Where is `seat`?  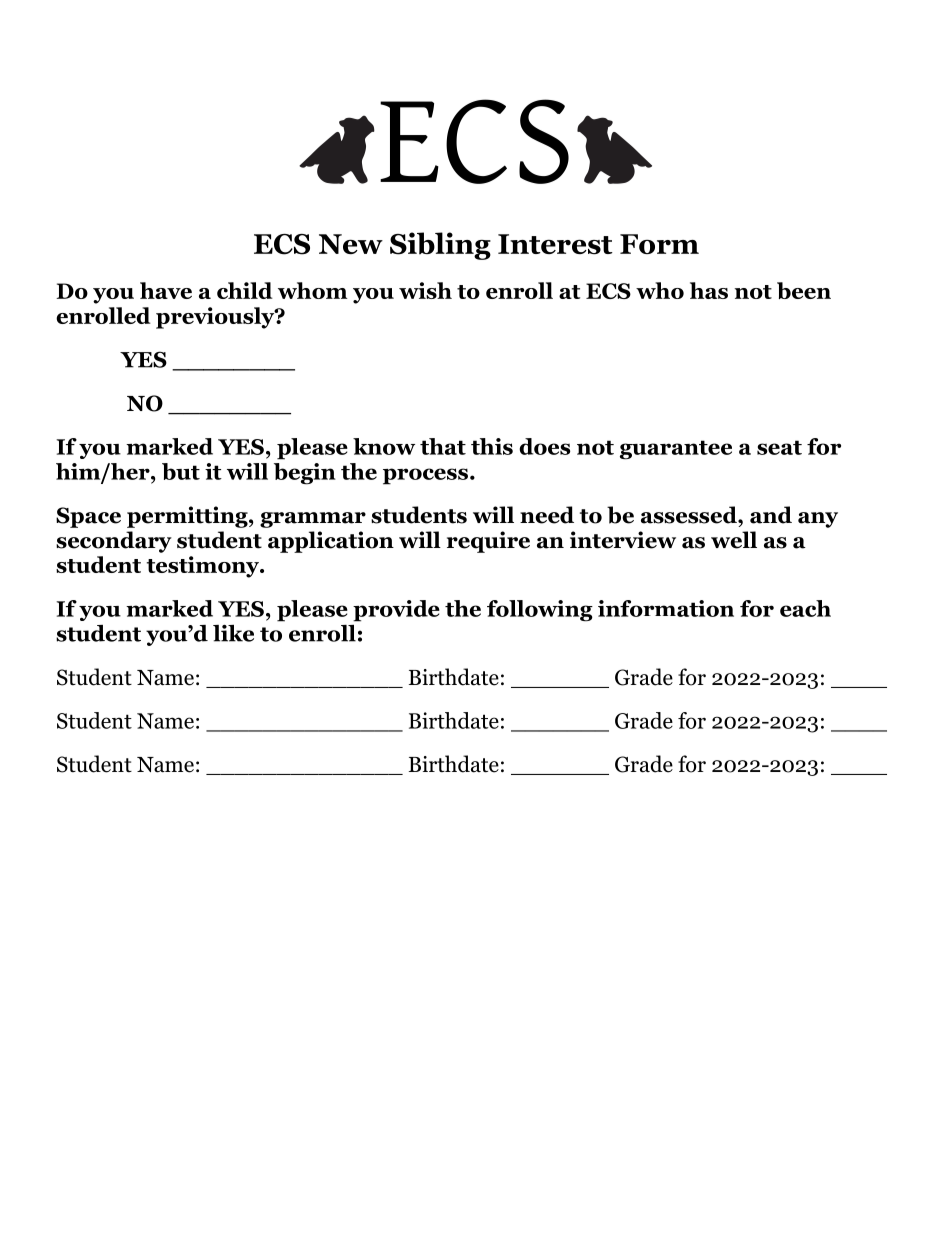 seat is located at coordinates (779, 447).
